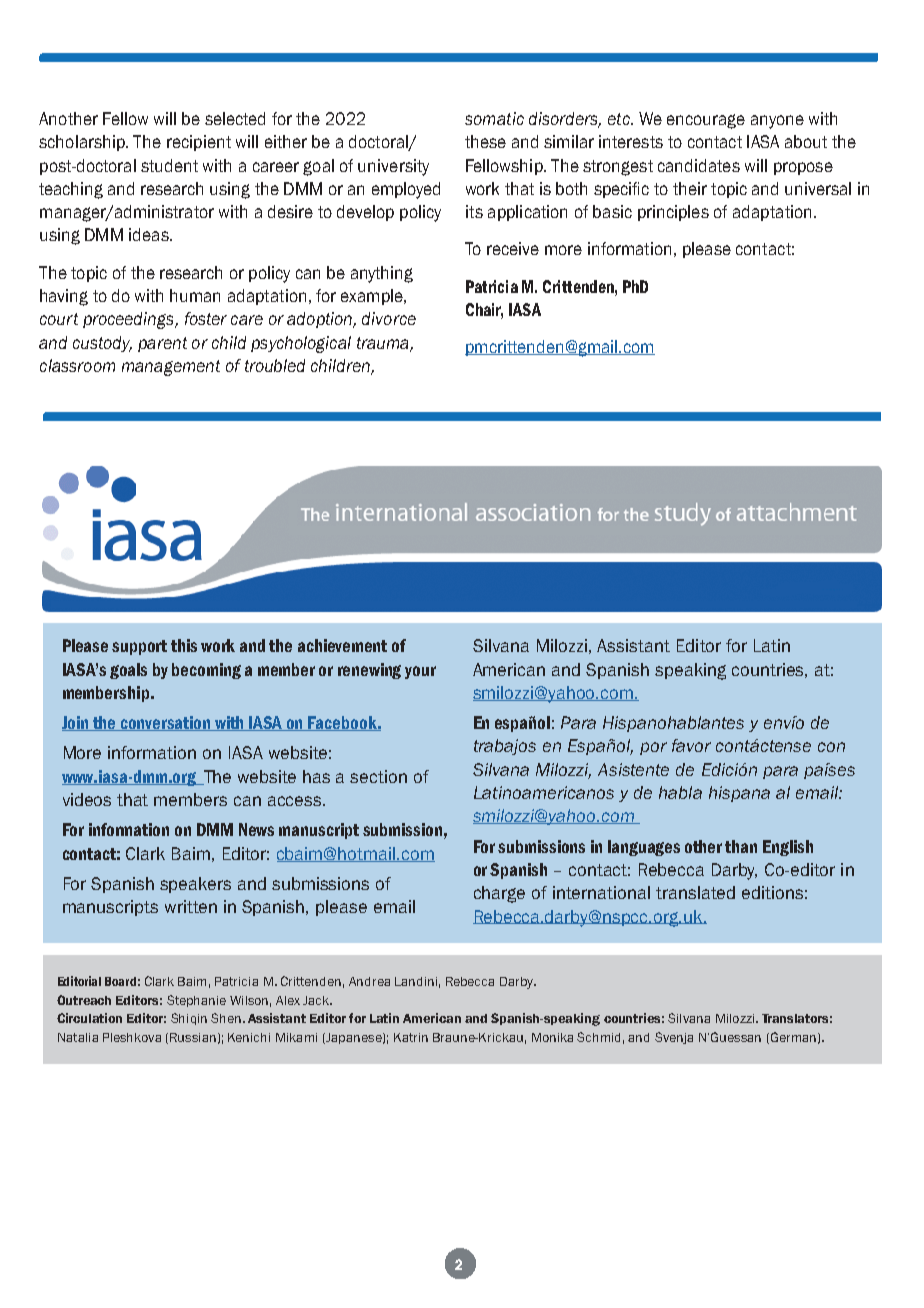 Image resolution: width=924 pixels, height=1308 pixels. What do you see at coordinates (699, 165) in the document?
I see `candidates` at bounding box center [699, 165].
